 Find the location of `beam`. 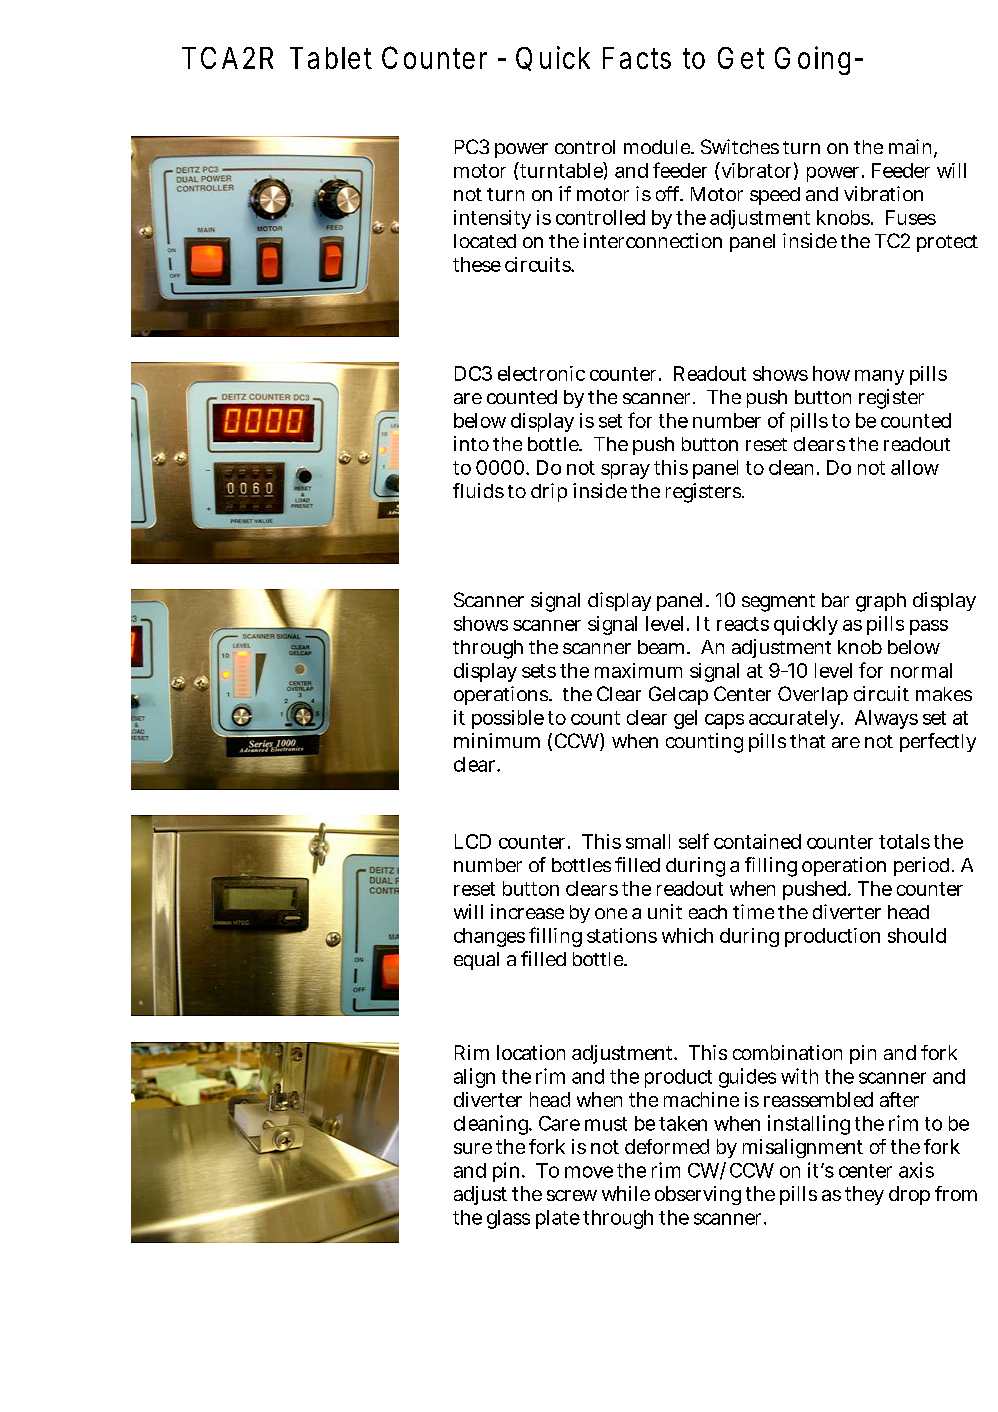

beam is located at coordinates (664, 647).
